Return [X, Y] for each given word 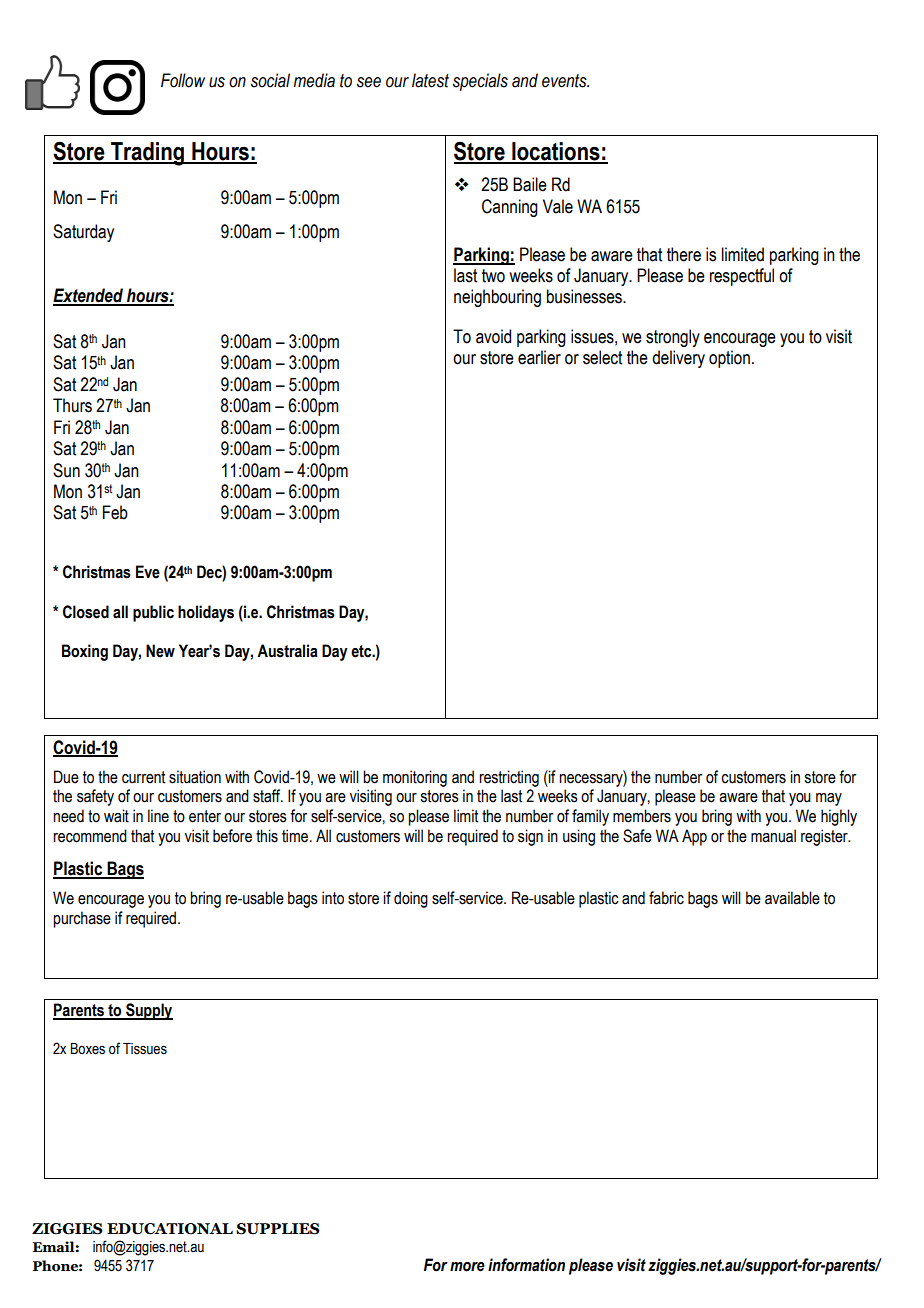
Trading [148, 154]
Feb [115, 512]
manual [773, 836]
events [565, 81]
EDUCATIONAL [170, 1229]
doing [411, 899]
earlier [539, 357]
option [729, 359]
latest [430, 80]
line [158, 816]
